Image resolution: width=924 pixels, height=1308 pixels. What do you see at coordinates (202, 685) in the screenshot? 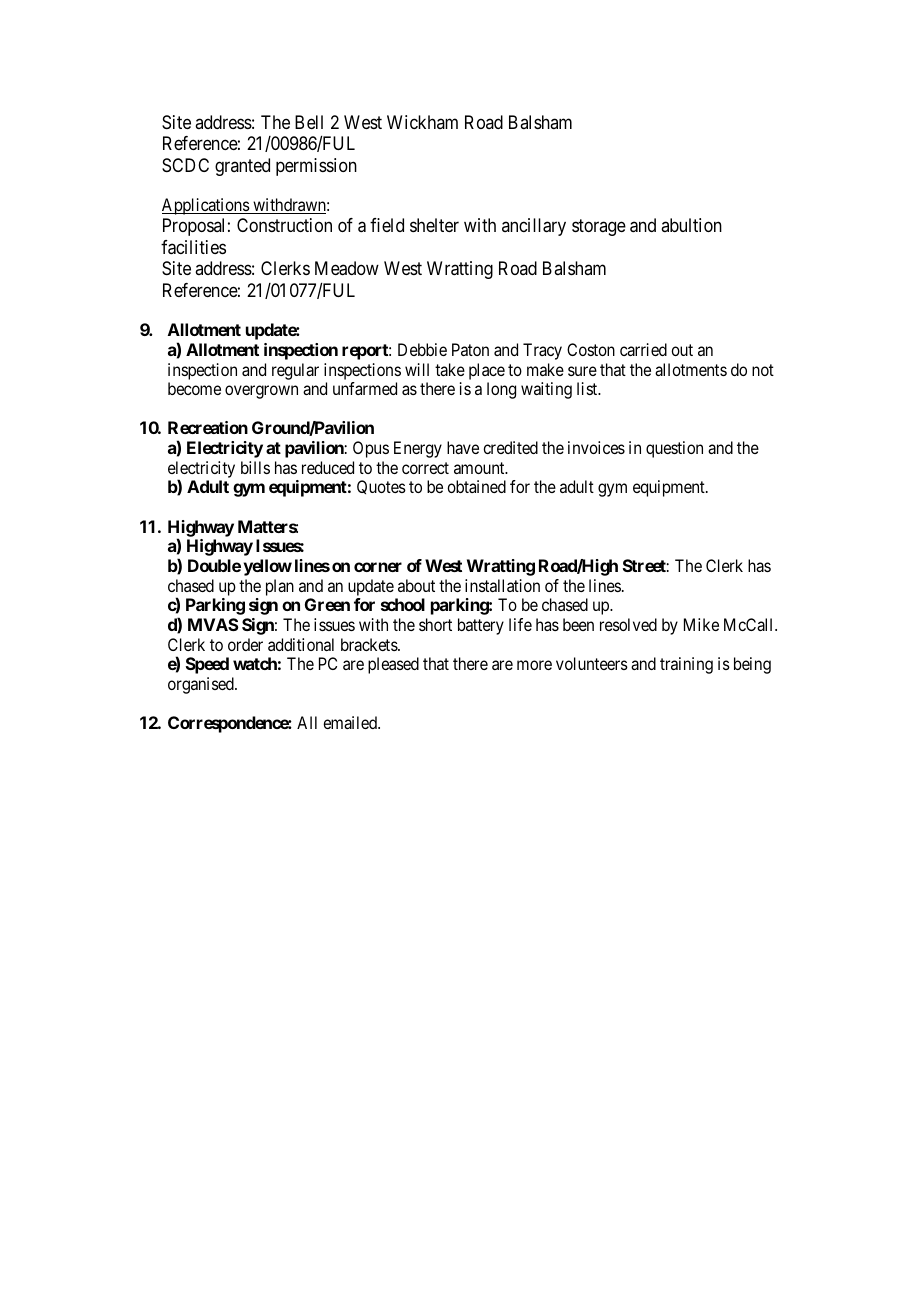
I see `organised` at bounding box center [202, 685].
